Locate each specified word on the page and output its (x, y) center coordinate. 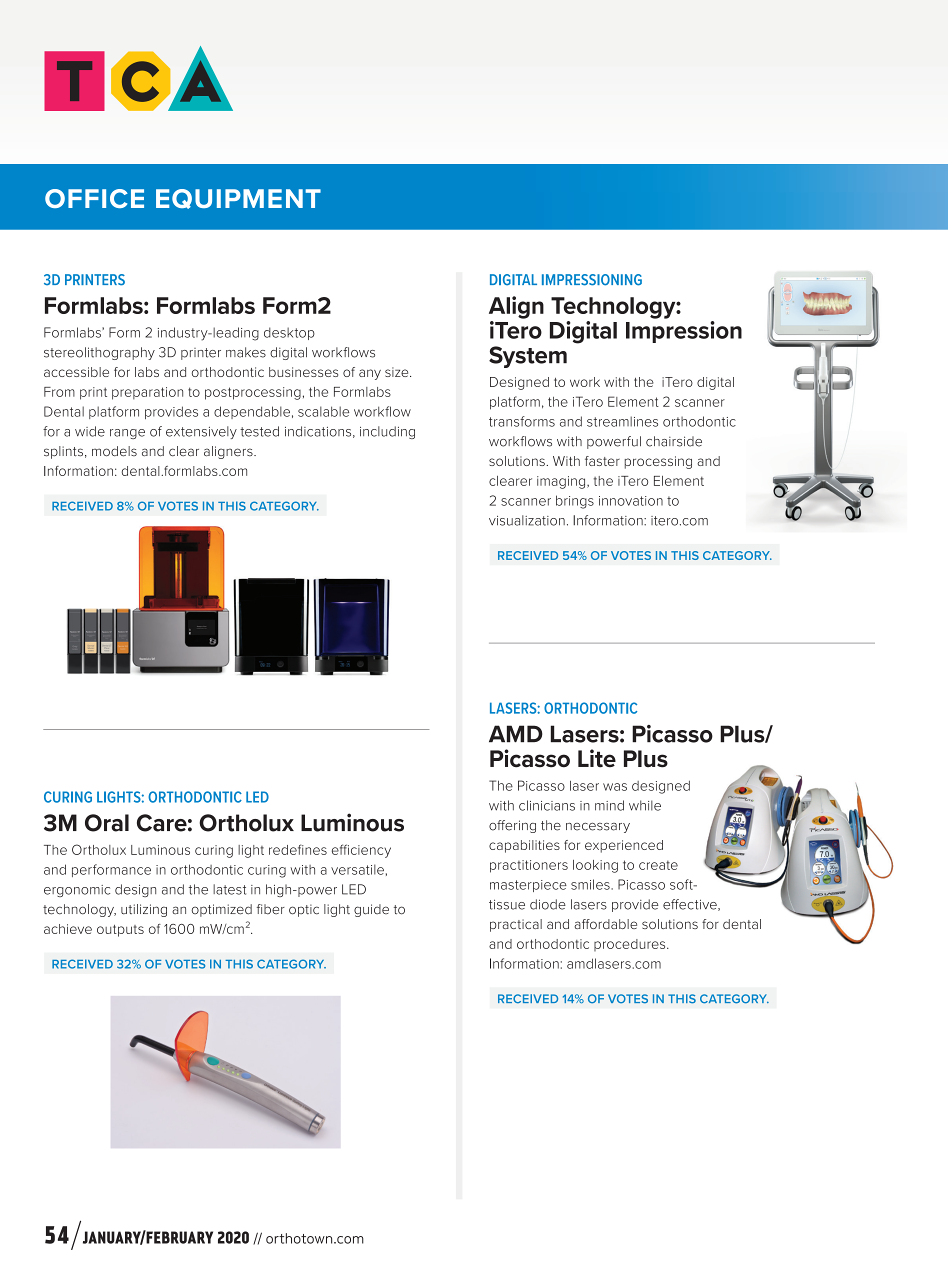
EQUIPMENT (238, 199)
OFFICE (94, 198)
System (528, 357)
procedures (631, 945)
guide (371, 910)
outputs (120, 931)
